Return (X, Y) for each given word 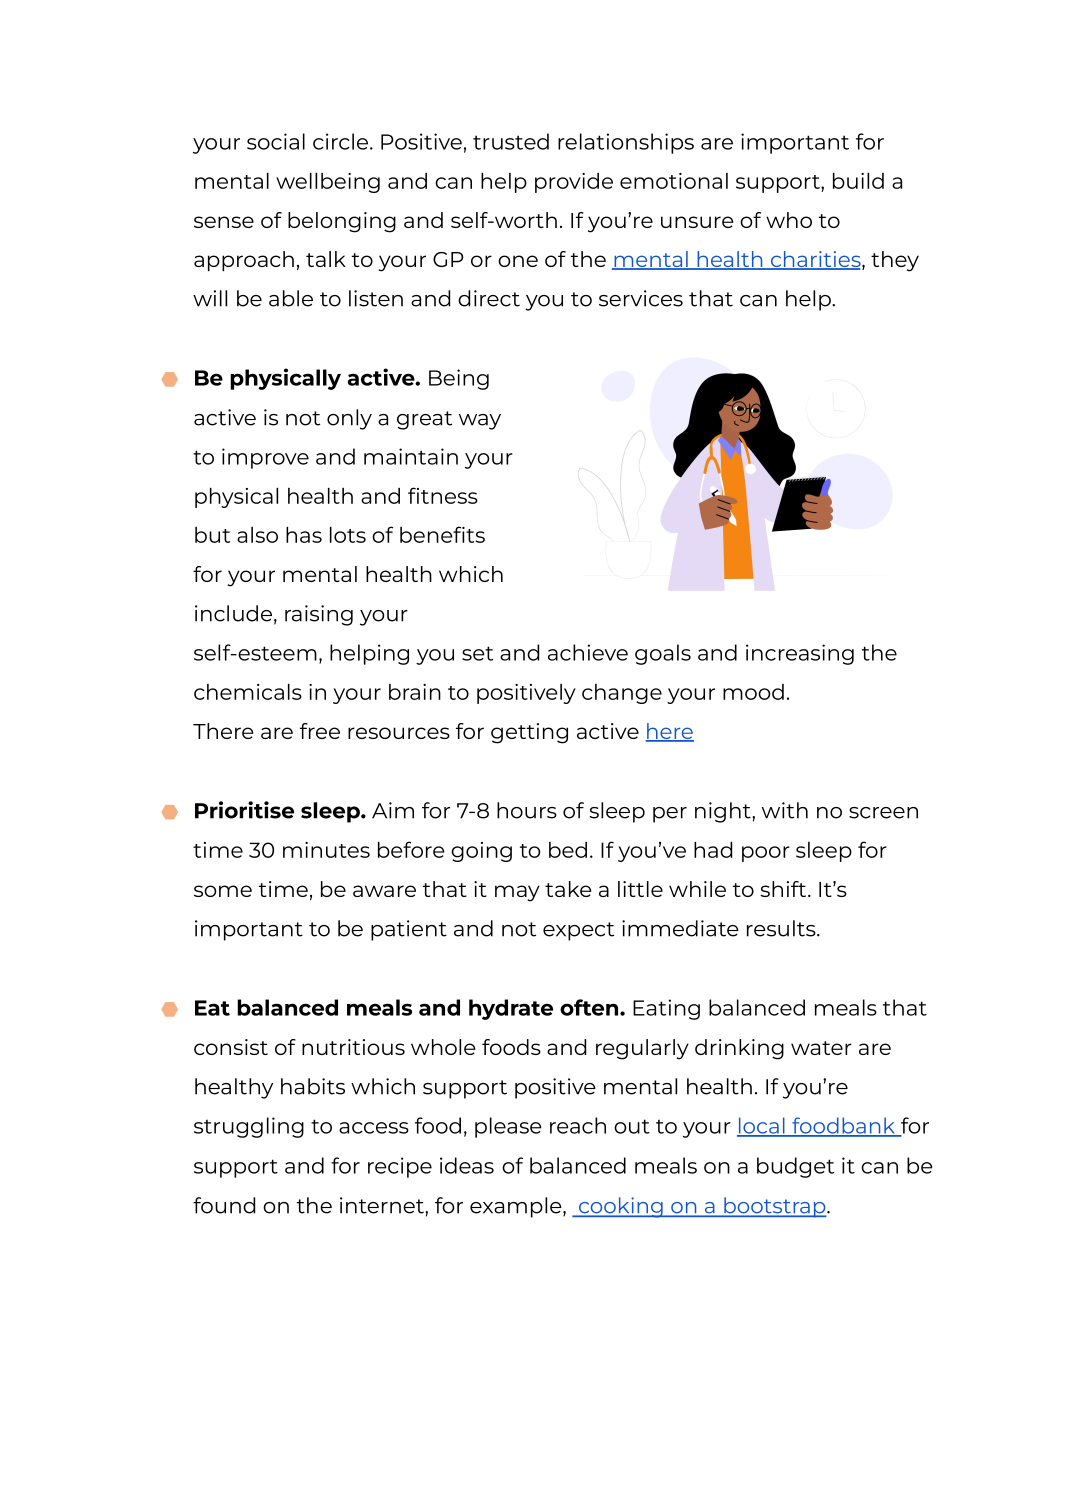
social (276, 141)
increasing (800, 654)
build (858, 181)
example (517, 1207)
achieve (588, 652)
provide (574, 183)
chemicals (248, 692)
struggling (249, 1127)
